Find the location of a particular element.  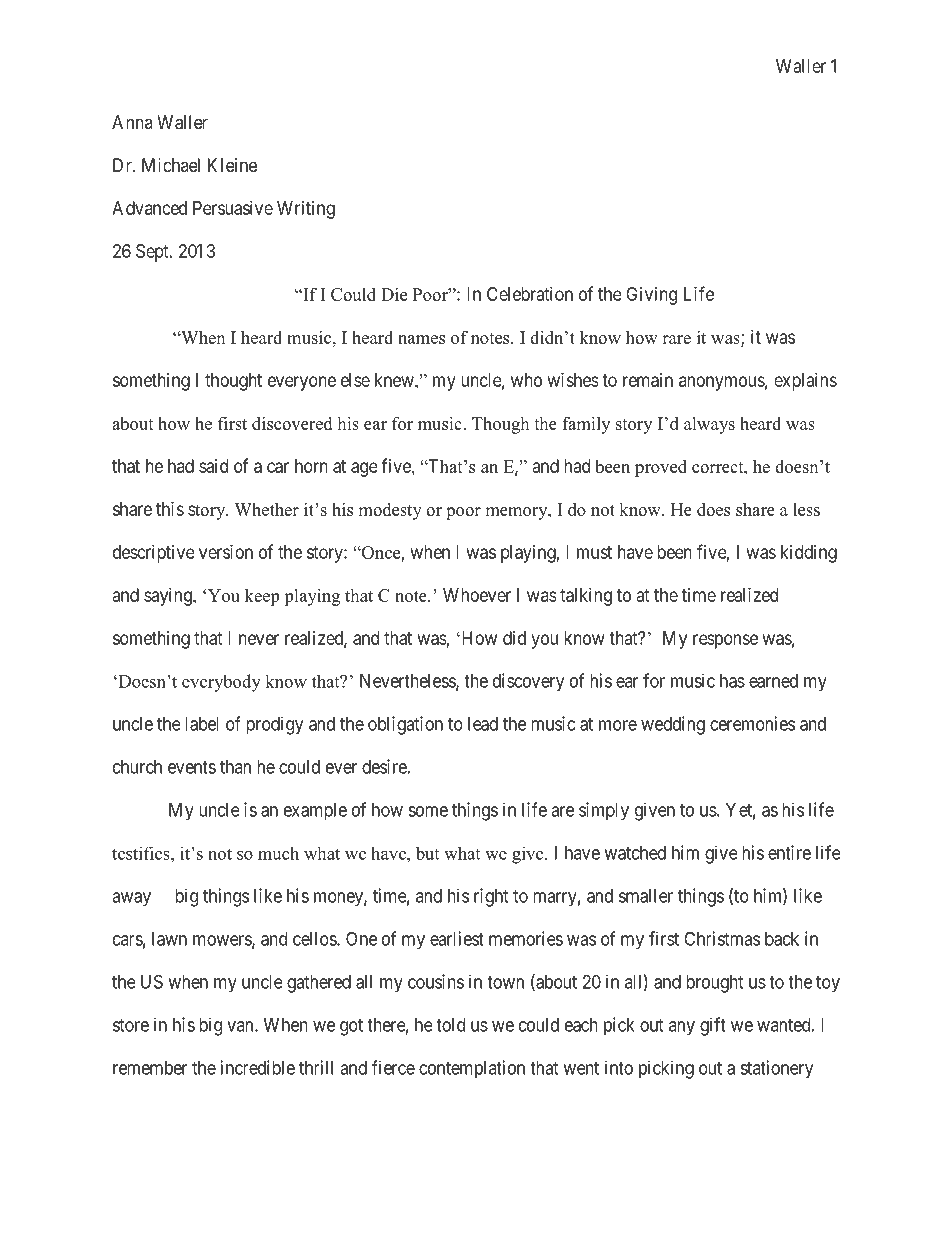

Kleine is located at coordinates (232, 165).
